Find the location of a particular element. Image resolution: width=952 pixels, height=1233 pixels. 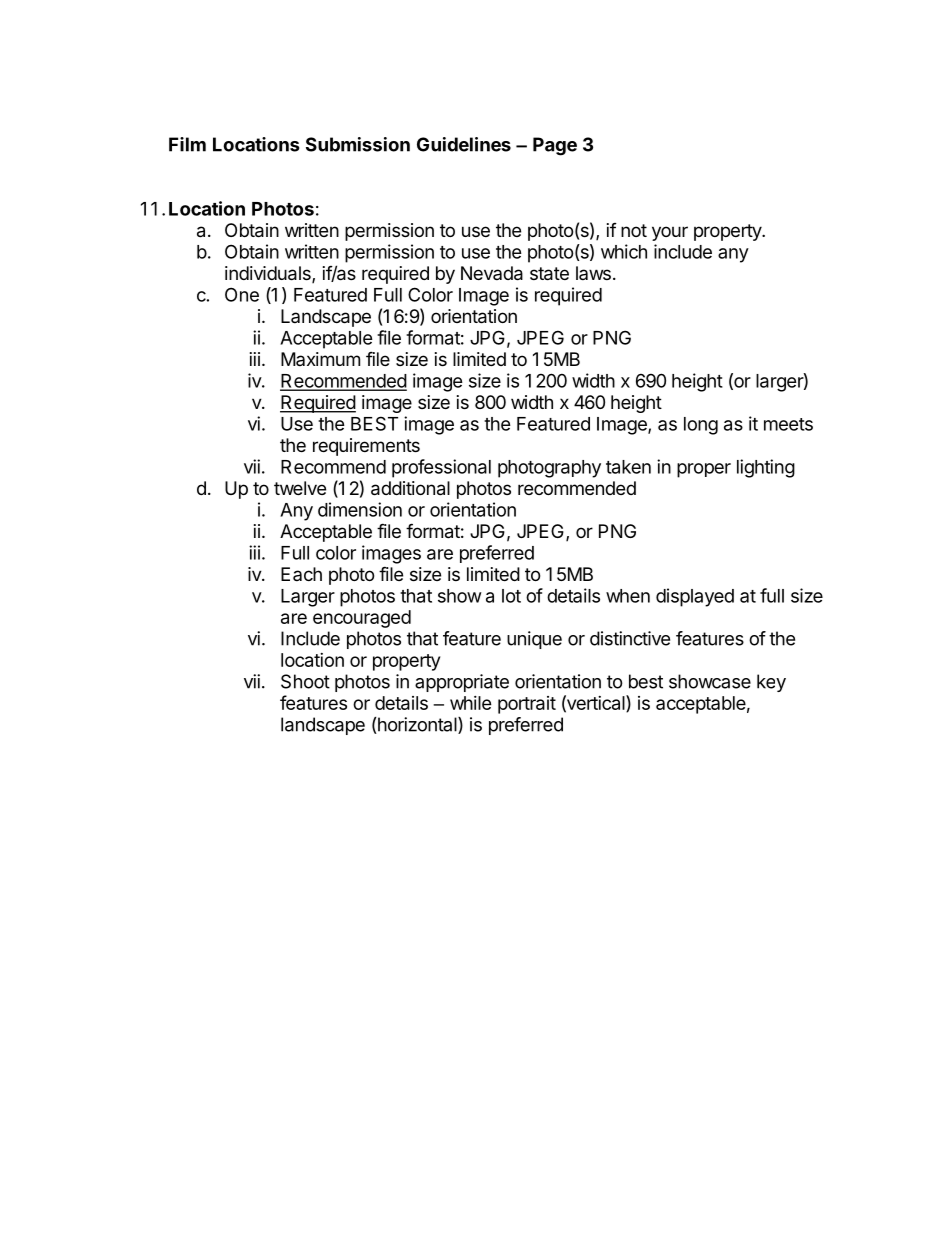

requirements is located at coordinates (366, 447).
